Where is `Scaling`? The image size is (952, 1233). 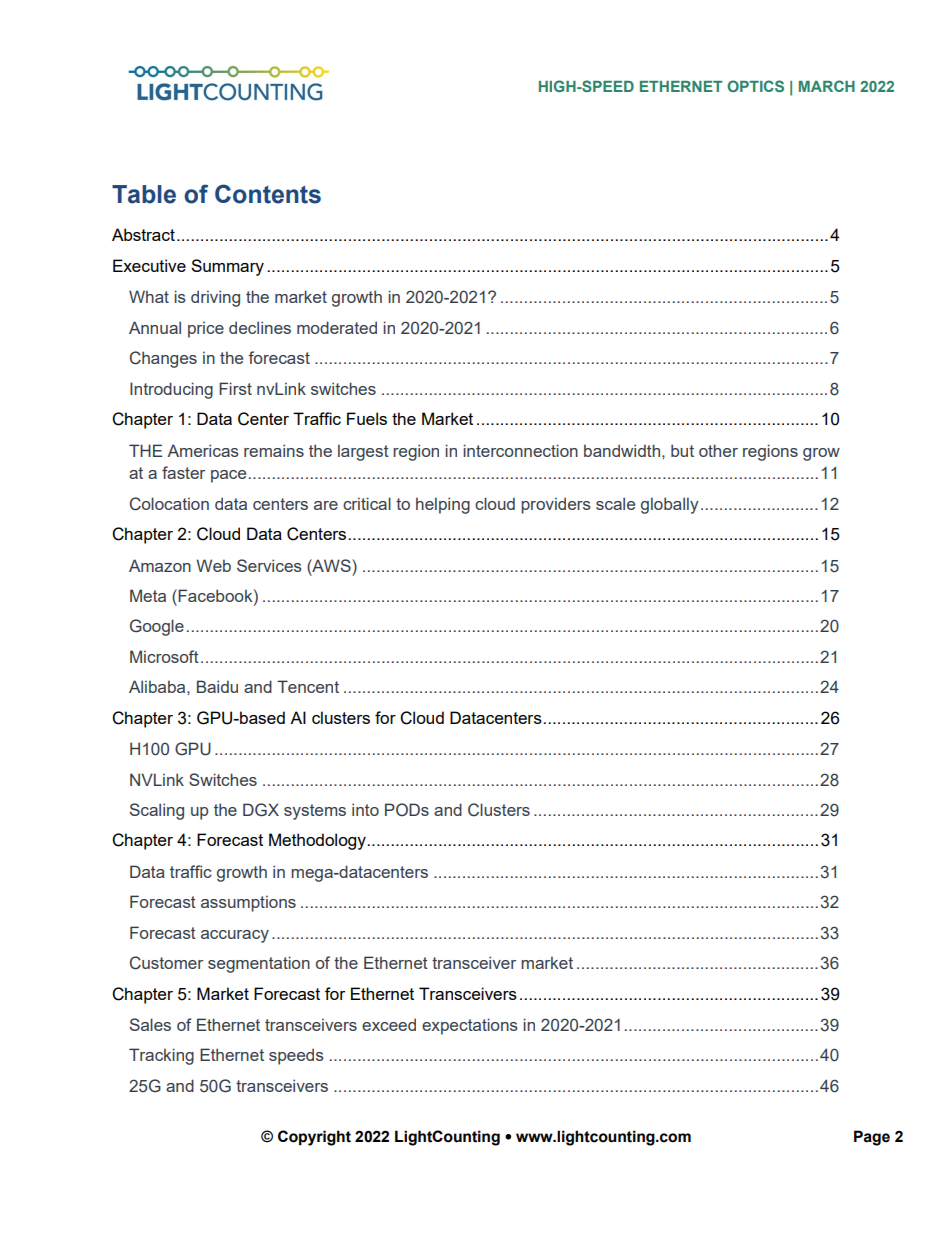 Scaling is located at coordinates (157, 811).
